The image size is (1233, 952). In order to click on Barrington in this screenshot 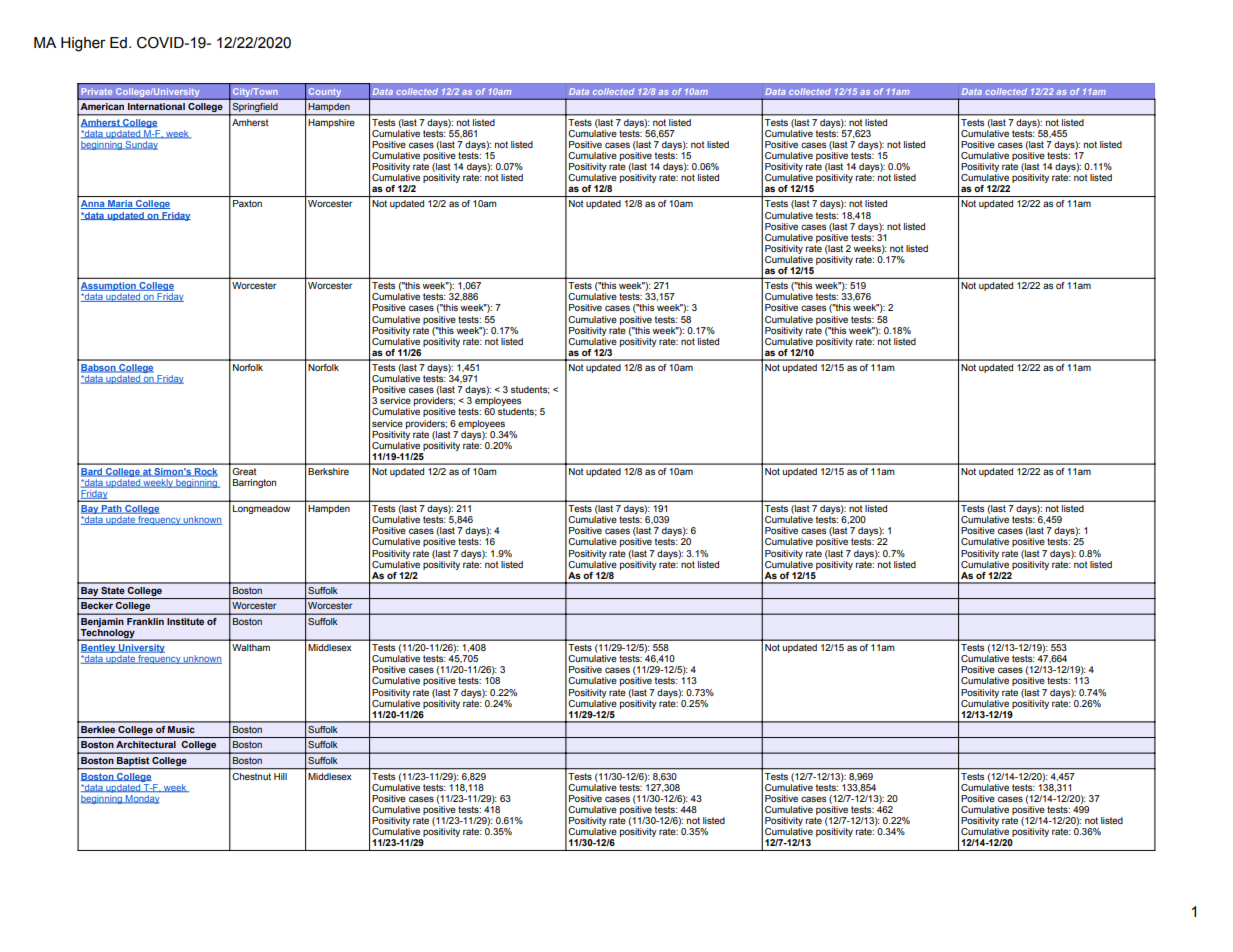, I will do `click(254, 483)`.
